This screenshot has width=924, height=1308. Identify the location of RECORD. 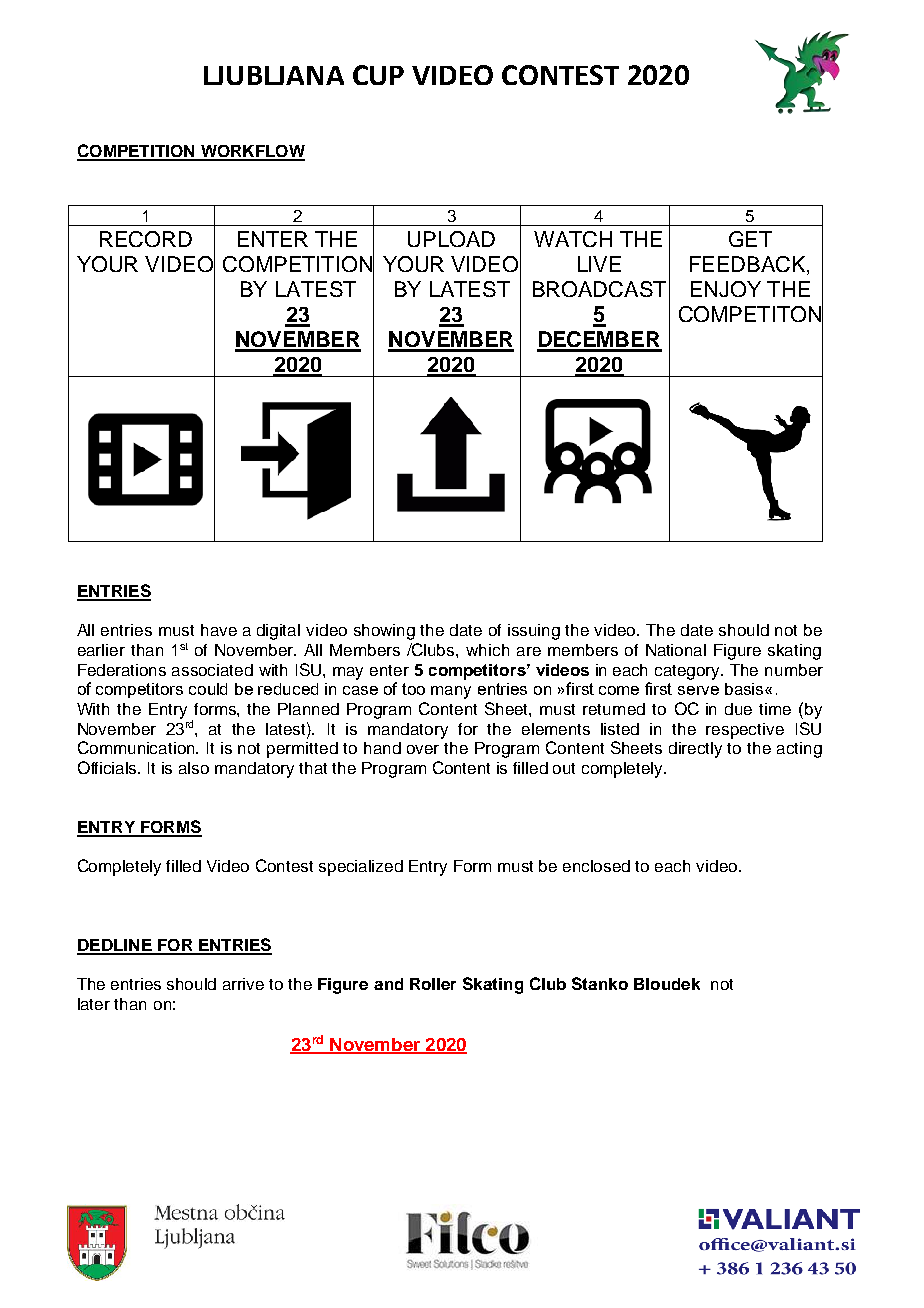
(146, 239).
